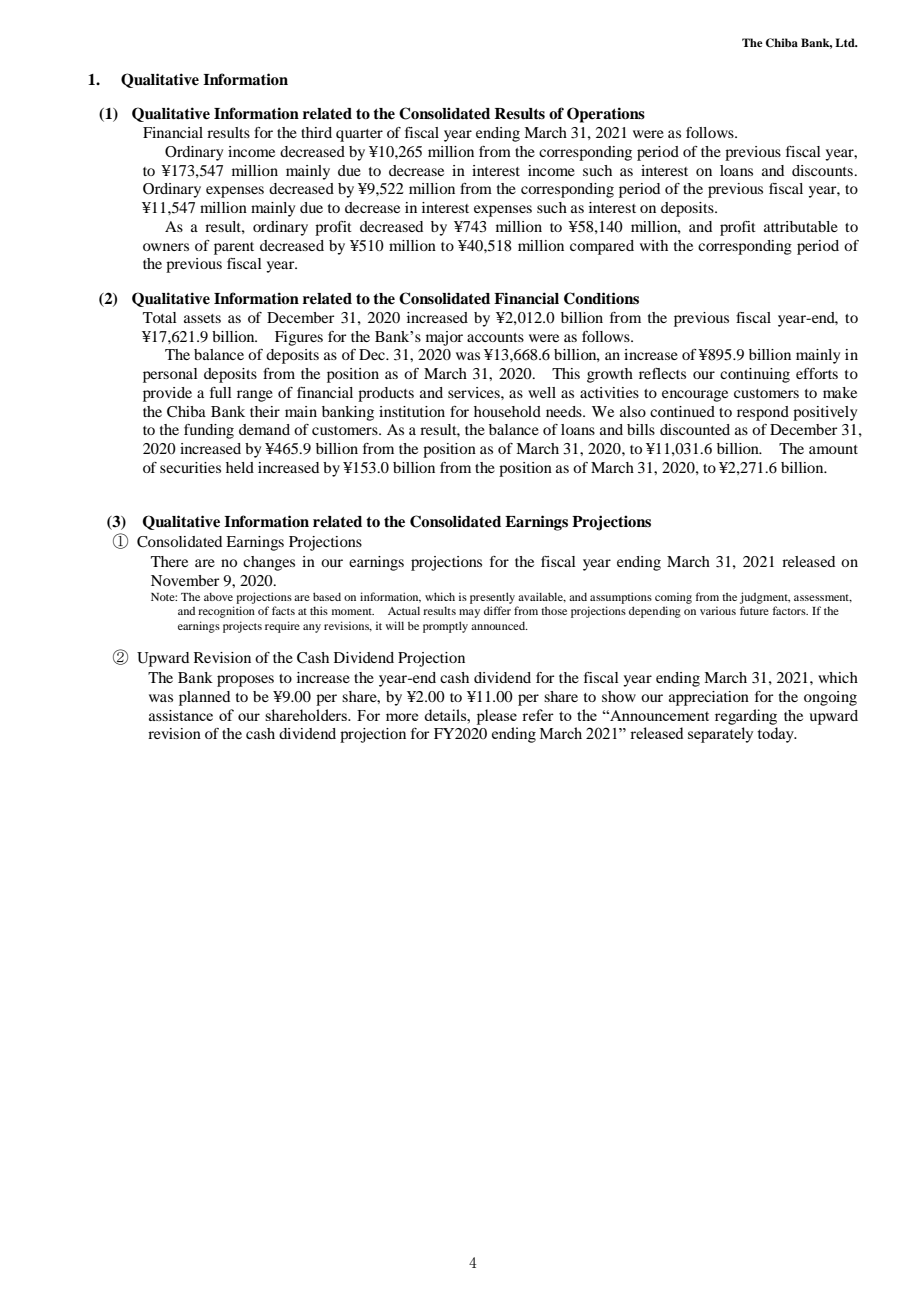  I want to click on planned, so click(204, 698).
